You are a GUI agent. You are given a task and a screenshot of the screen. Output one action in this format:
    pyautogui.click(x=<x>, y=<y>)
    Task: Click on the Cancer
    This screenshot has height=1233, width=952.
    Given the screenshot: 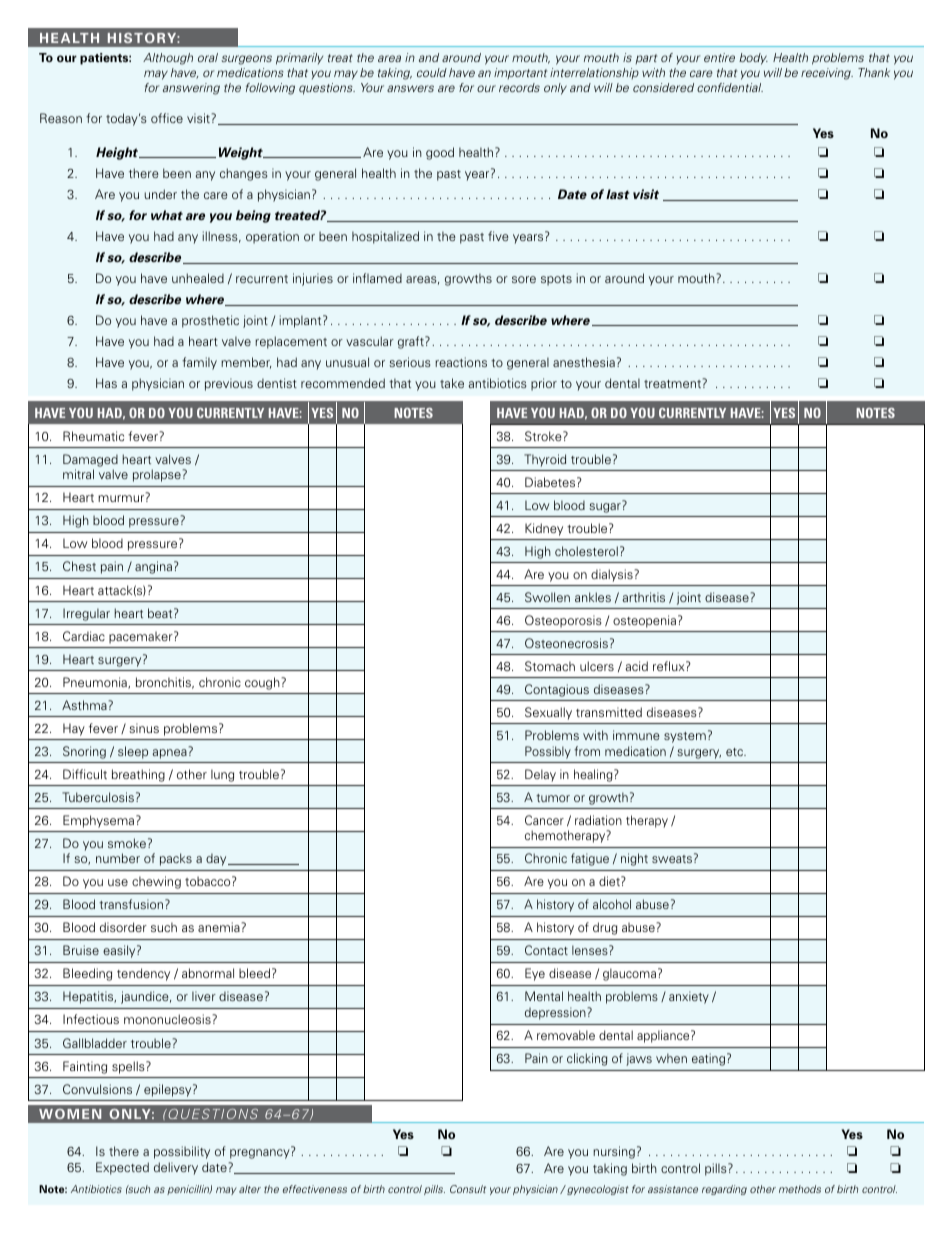 What is the action you would take?
    pyautogui.click(x=544, y=820)
